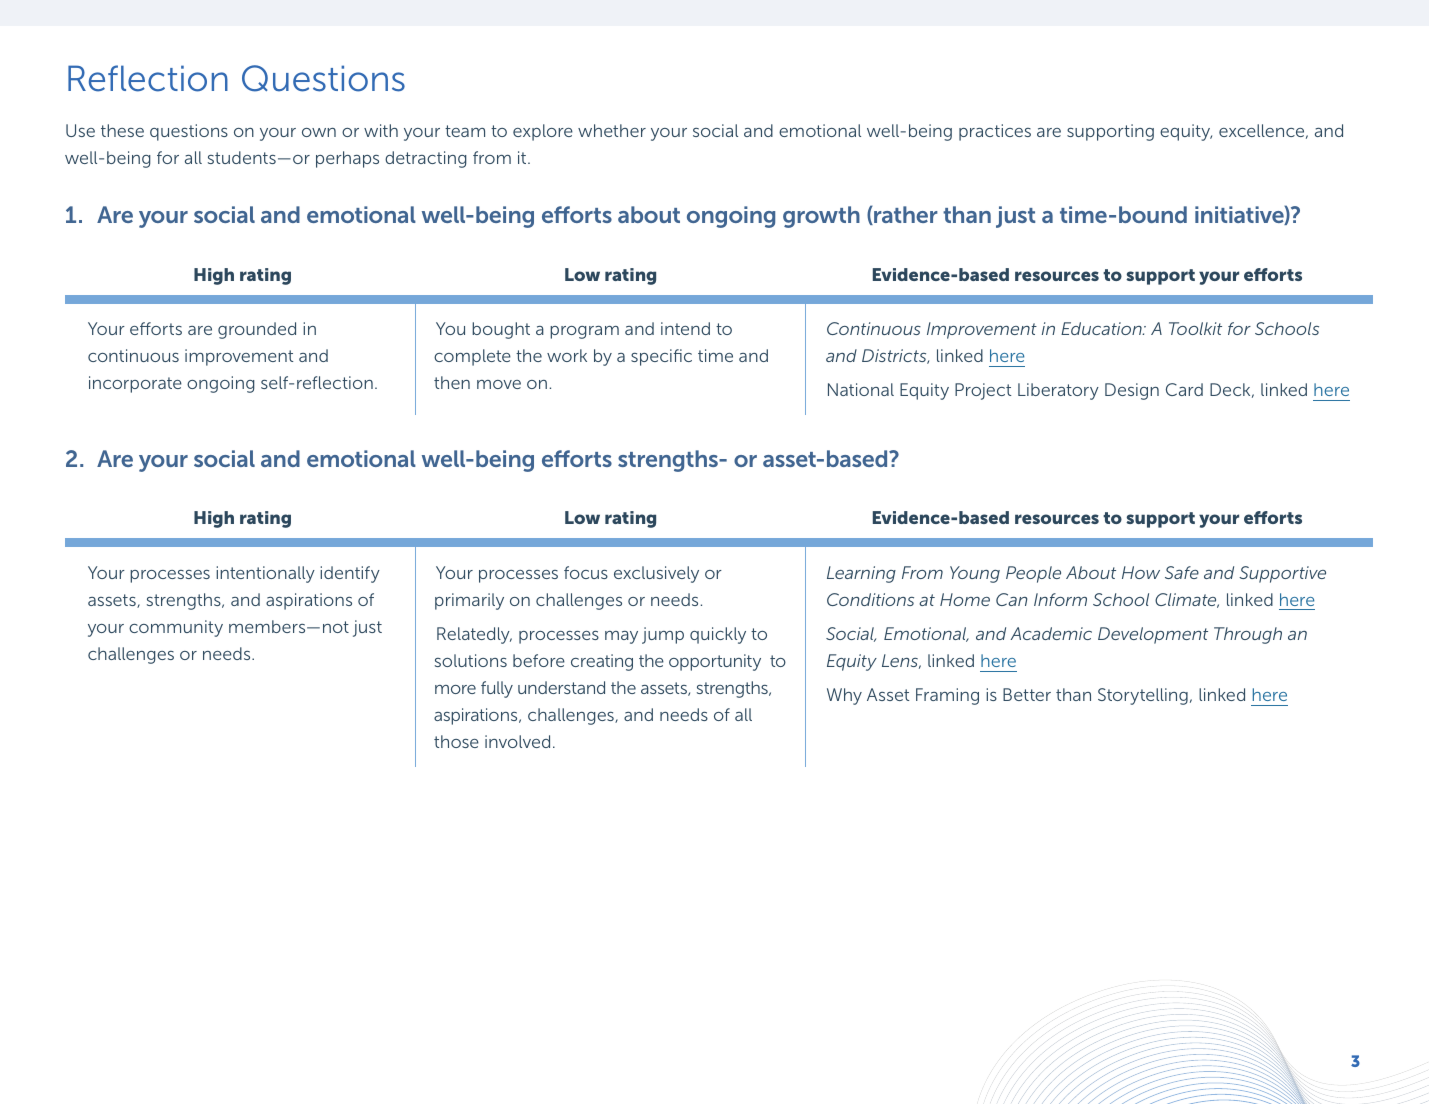  I want to click on those, so click(456, 741).
